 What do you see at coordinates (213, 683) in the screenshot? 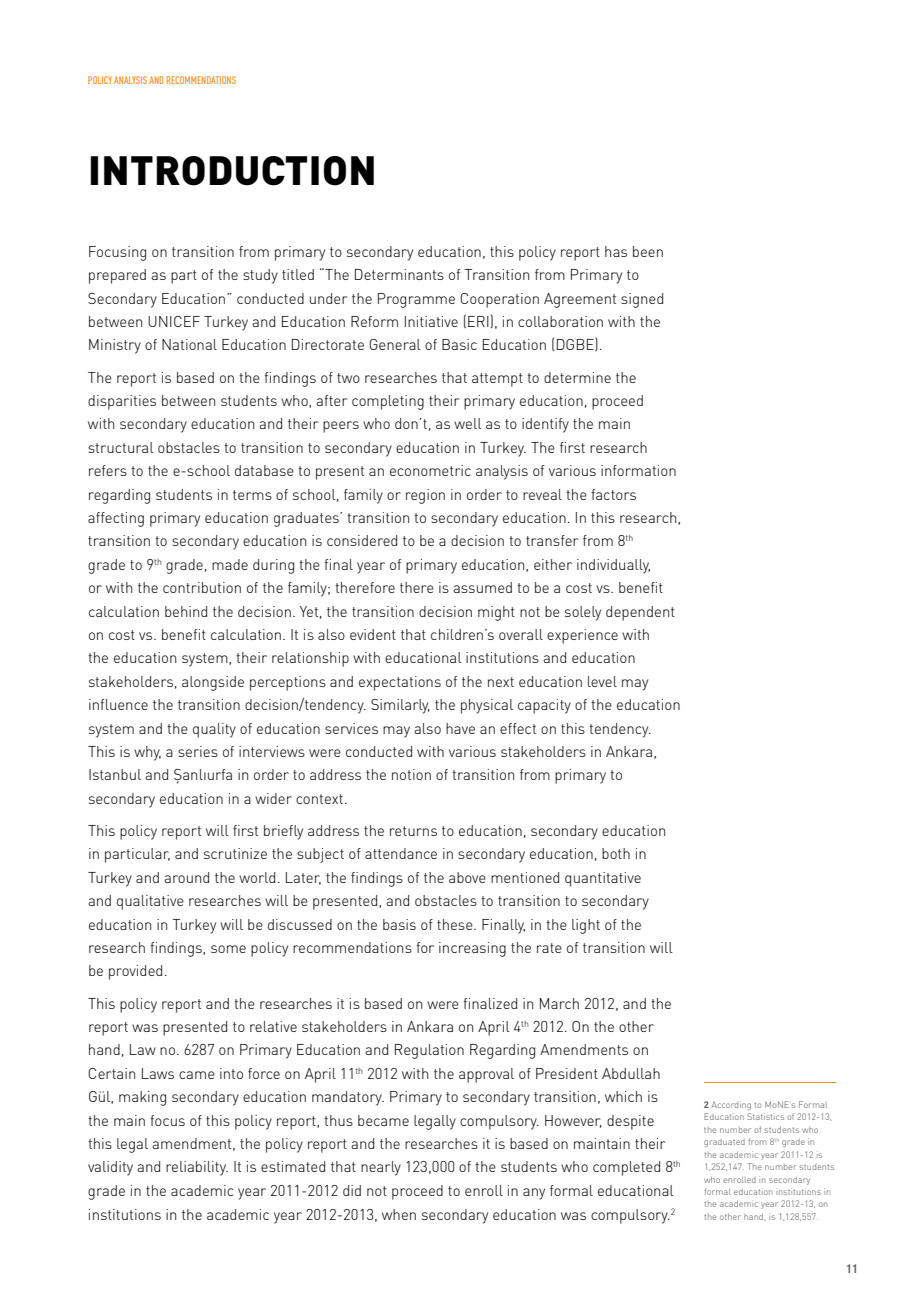
I see `alongside` at bounding box center [213, 683].
